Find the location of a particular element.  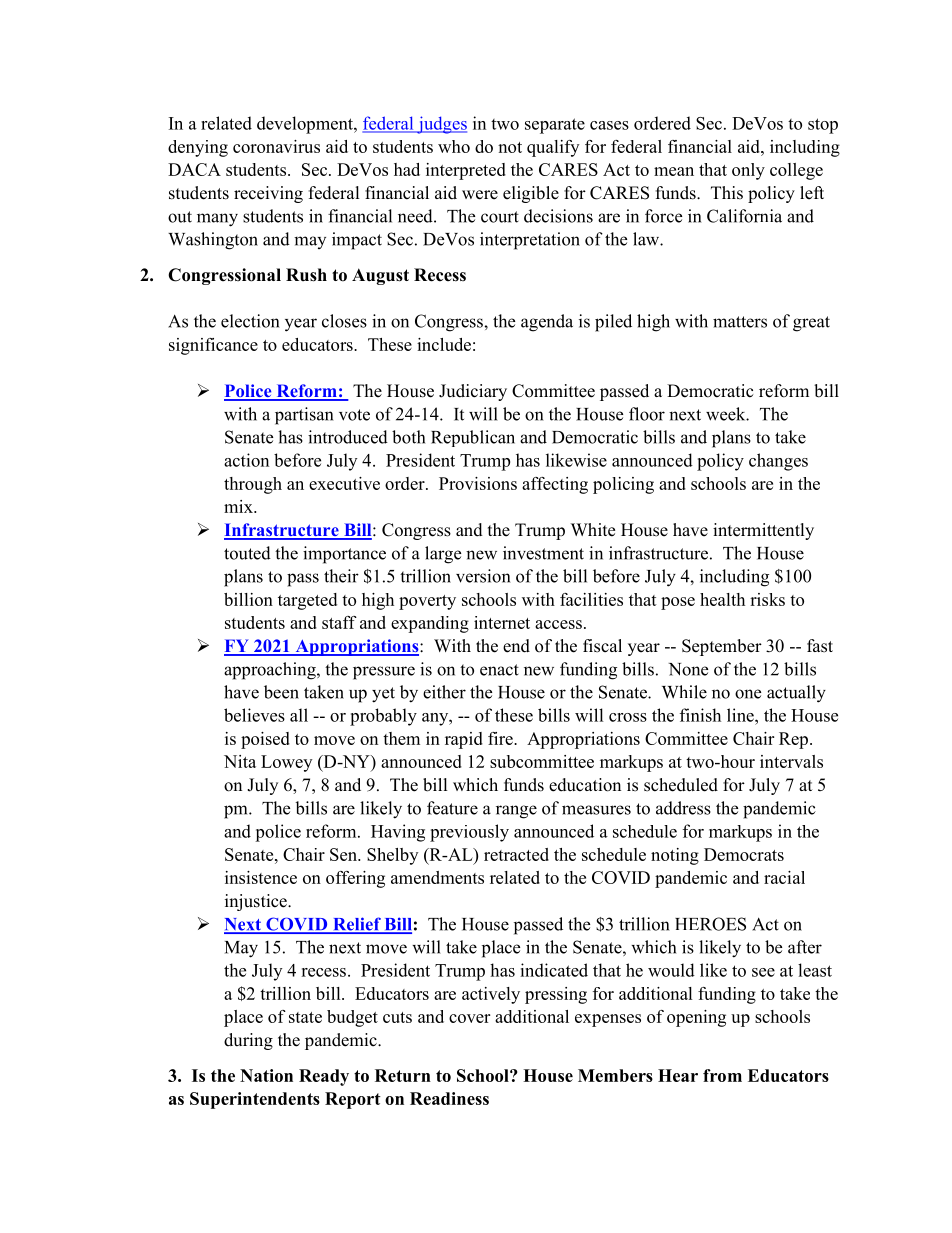

matters is located at coordinates (740, 322).
